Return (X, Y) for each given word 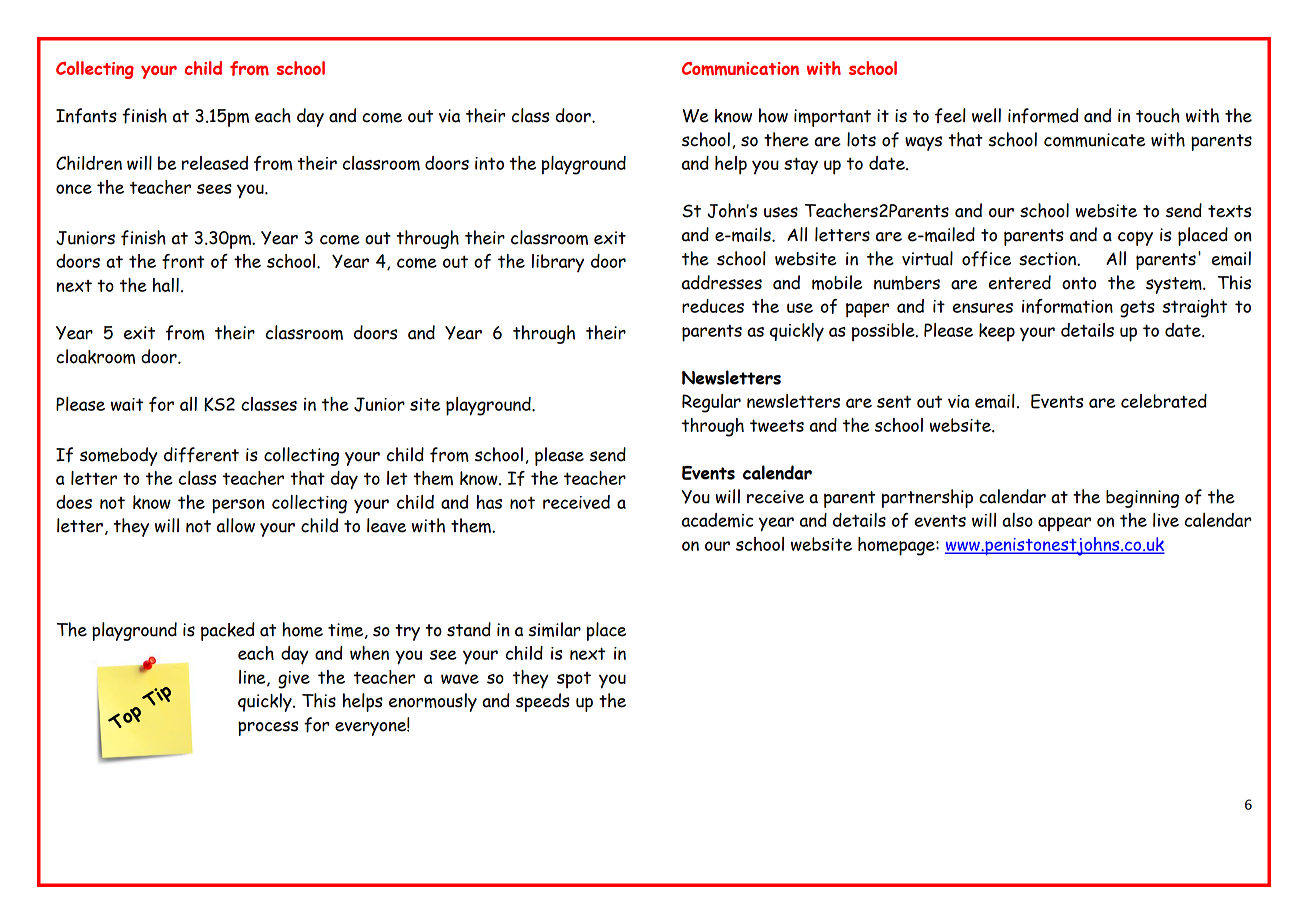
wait (127, 404)
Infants (86, 116)
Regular (711, 403)
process (268, 728)
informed (1043, 116)
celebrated (1164, 401)
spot (574, 680)
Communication (740, 68)
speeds (543, 702)
